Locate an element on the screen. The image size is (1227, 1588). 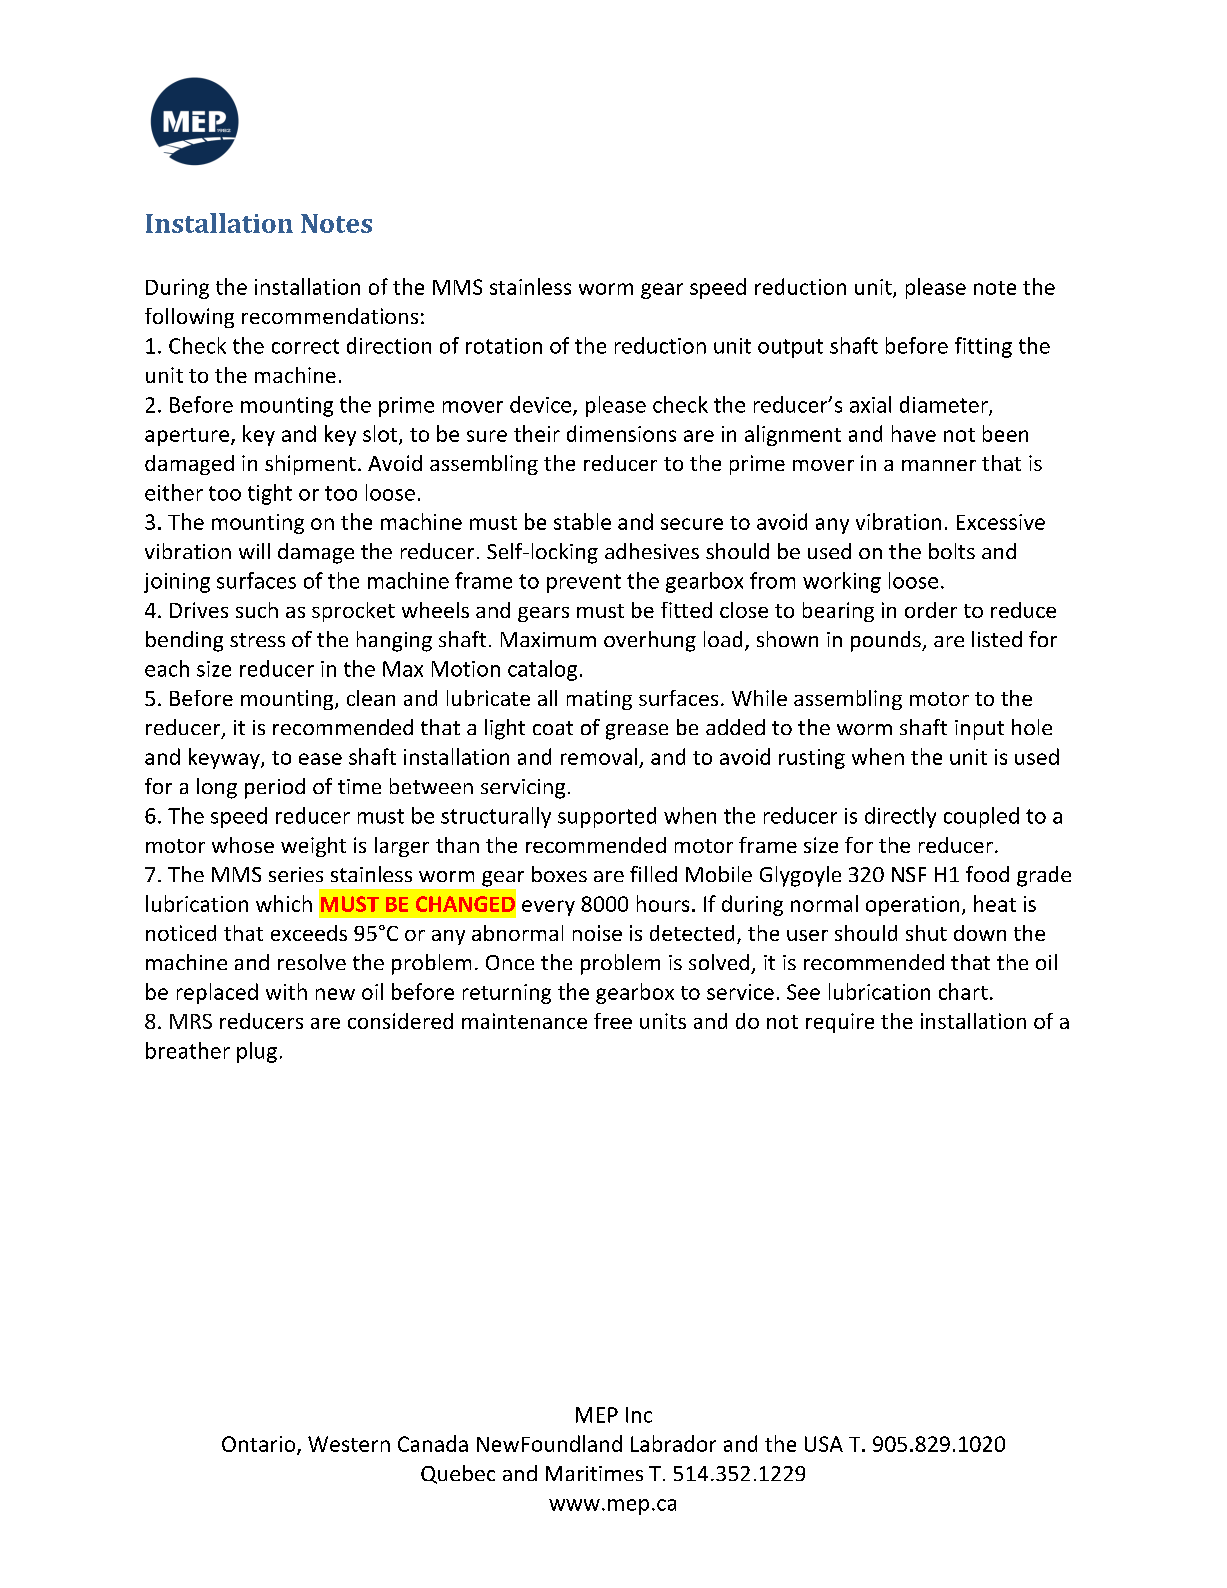
bolts is located at coordinates (952, 551).
